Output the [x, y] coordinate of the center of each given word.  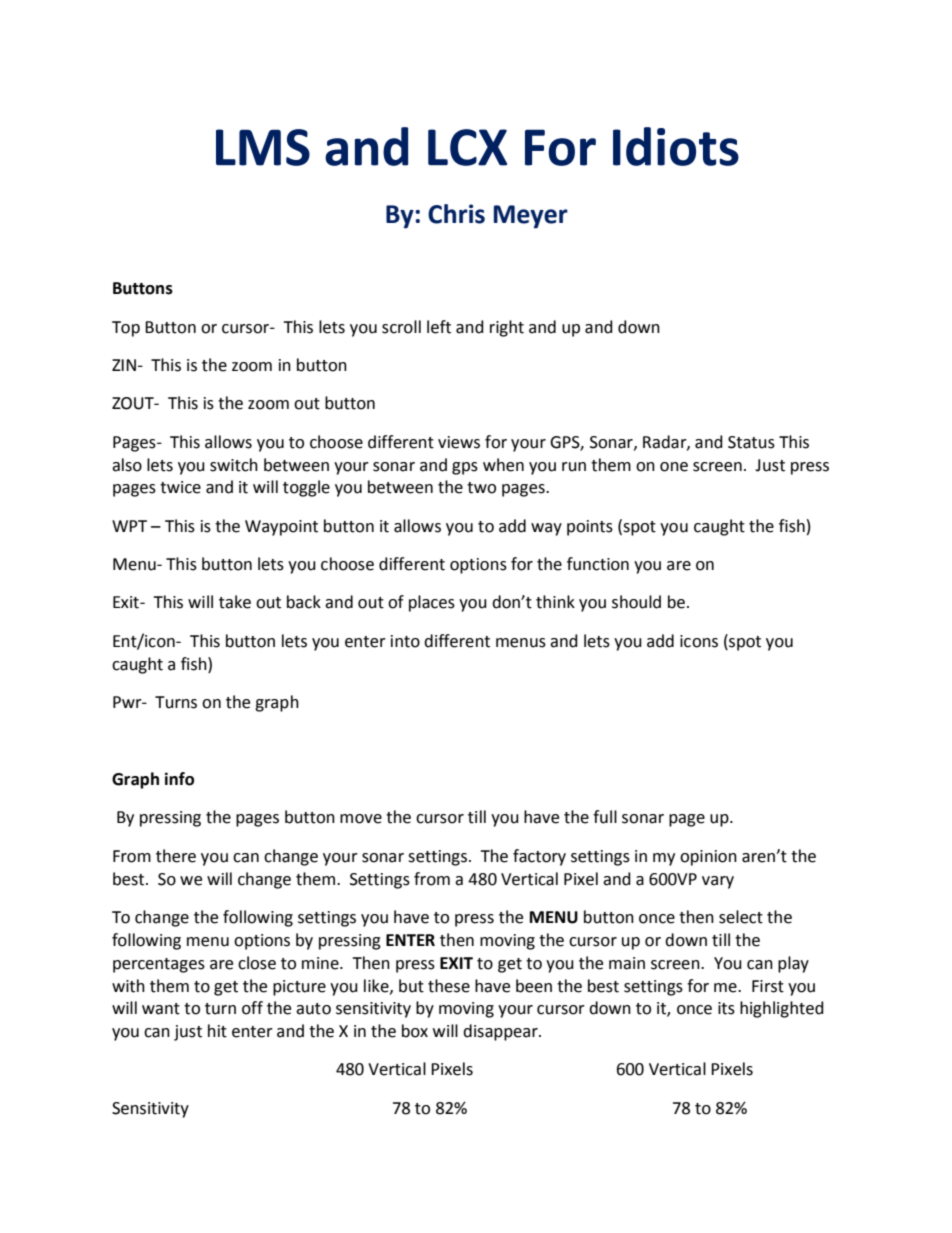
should [636, 602]
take [235, 602]
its [726, 1008]
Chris [456, 214]
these [449, 986]
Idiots [676, 146]
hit [217, 1031]
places [432, 603]
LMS [263, 147]
